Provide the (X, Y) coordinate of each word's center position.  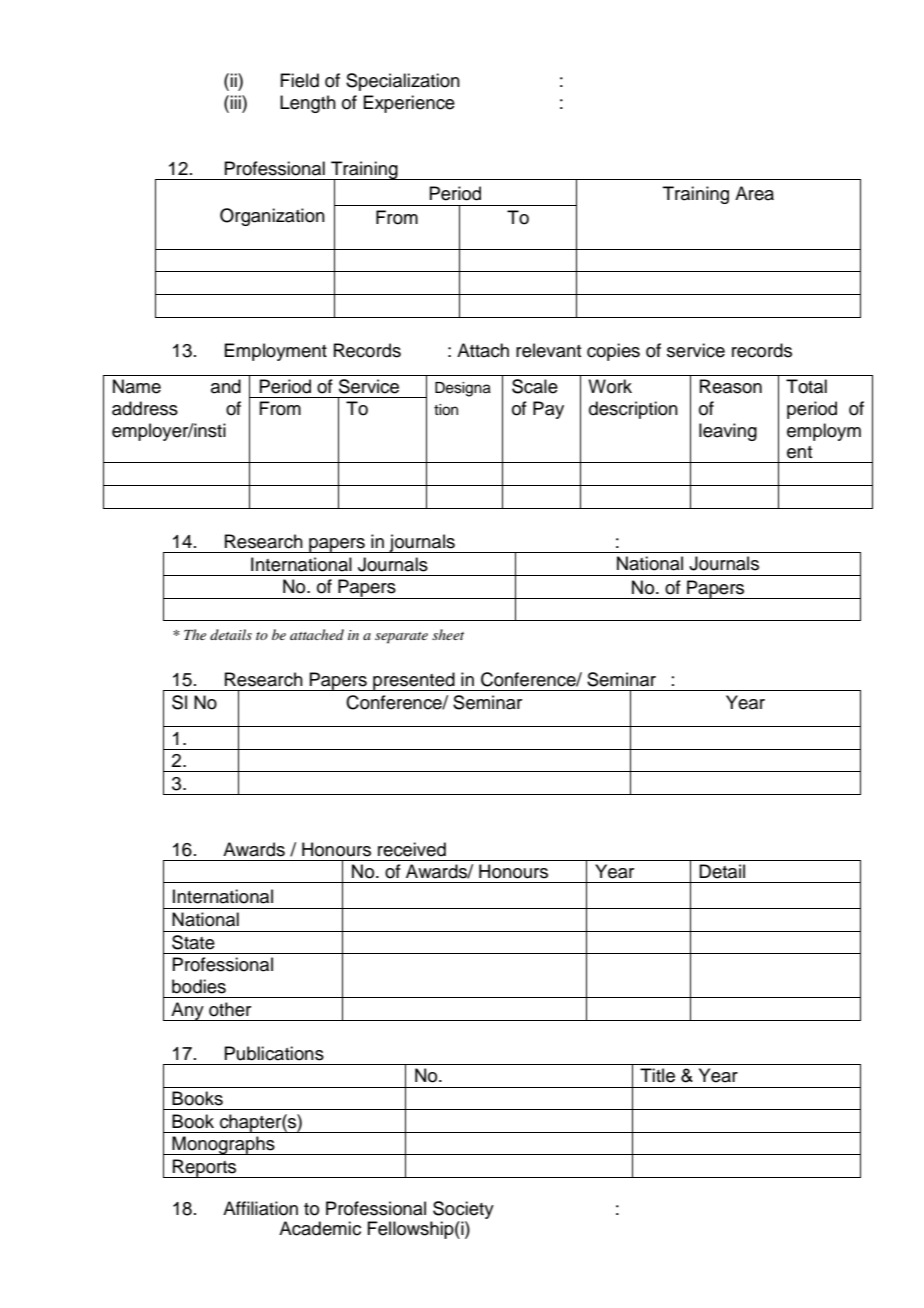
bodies (199, 986)
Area (754, 193)
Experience (409, 104)
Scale (535, 386)
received (412, 849)
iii (236, 102)
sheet (448, 634)
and (226, 386)
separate (401, 638)
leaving (728, 432)
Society (462, 1211)
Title (657, 1075)
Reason (731, 386)
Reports (205, 1168)
